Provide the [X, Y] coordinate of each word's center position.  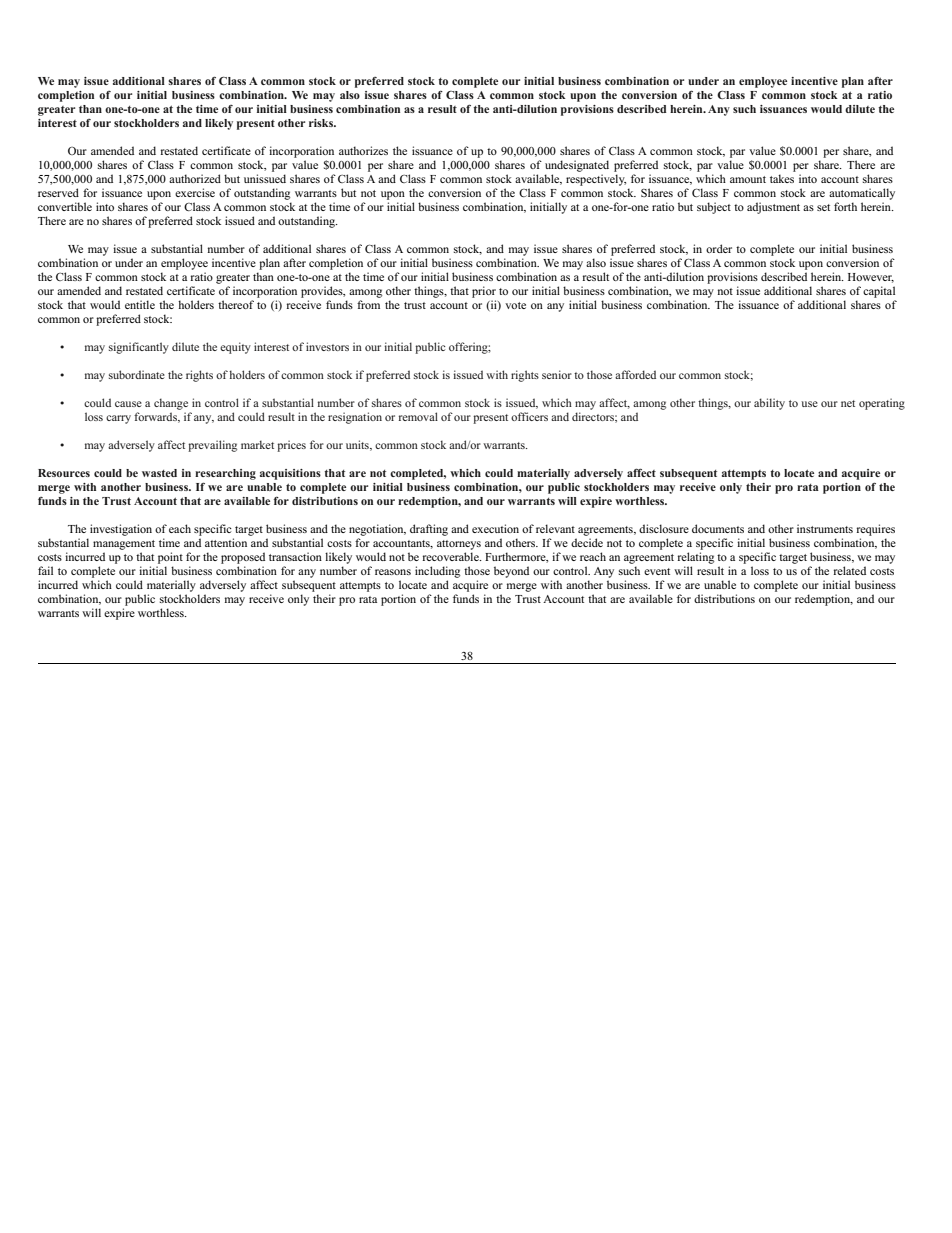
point [170, 558]
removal [418, 416]
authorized [195, 178]
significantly [139, 348]
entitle [140, 304]
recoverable [452, 556]
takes [782, 178]
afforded [635, 374]
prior [484, 292]
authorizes [363, 150]
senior [557, 374]
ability [769, 404]
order [719, 248]
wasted [159, 473]
